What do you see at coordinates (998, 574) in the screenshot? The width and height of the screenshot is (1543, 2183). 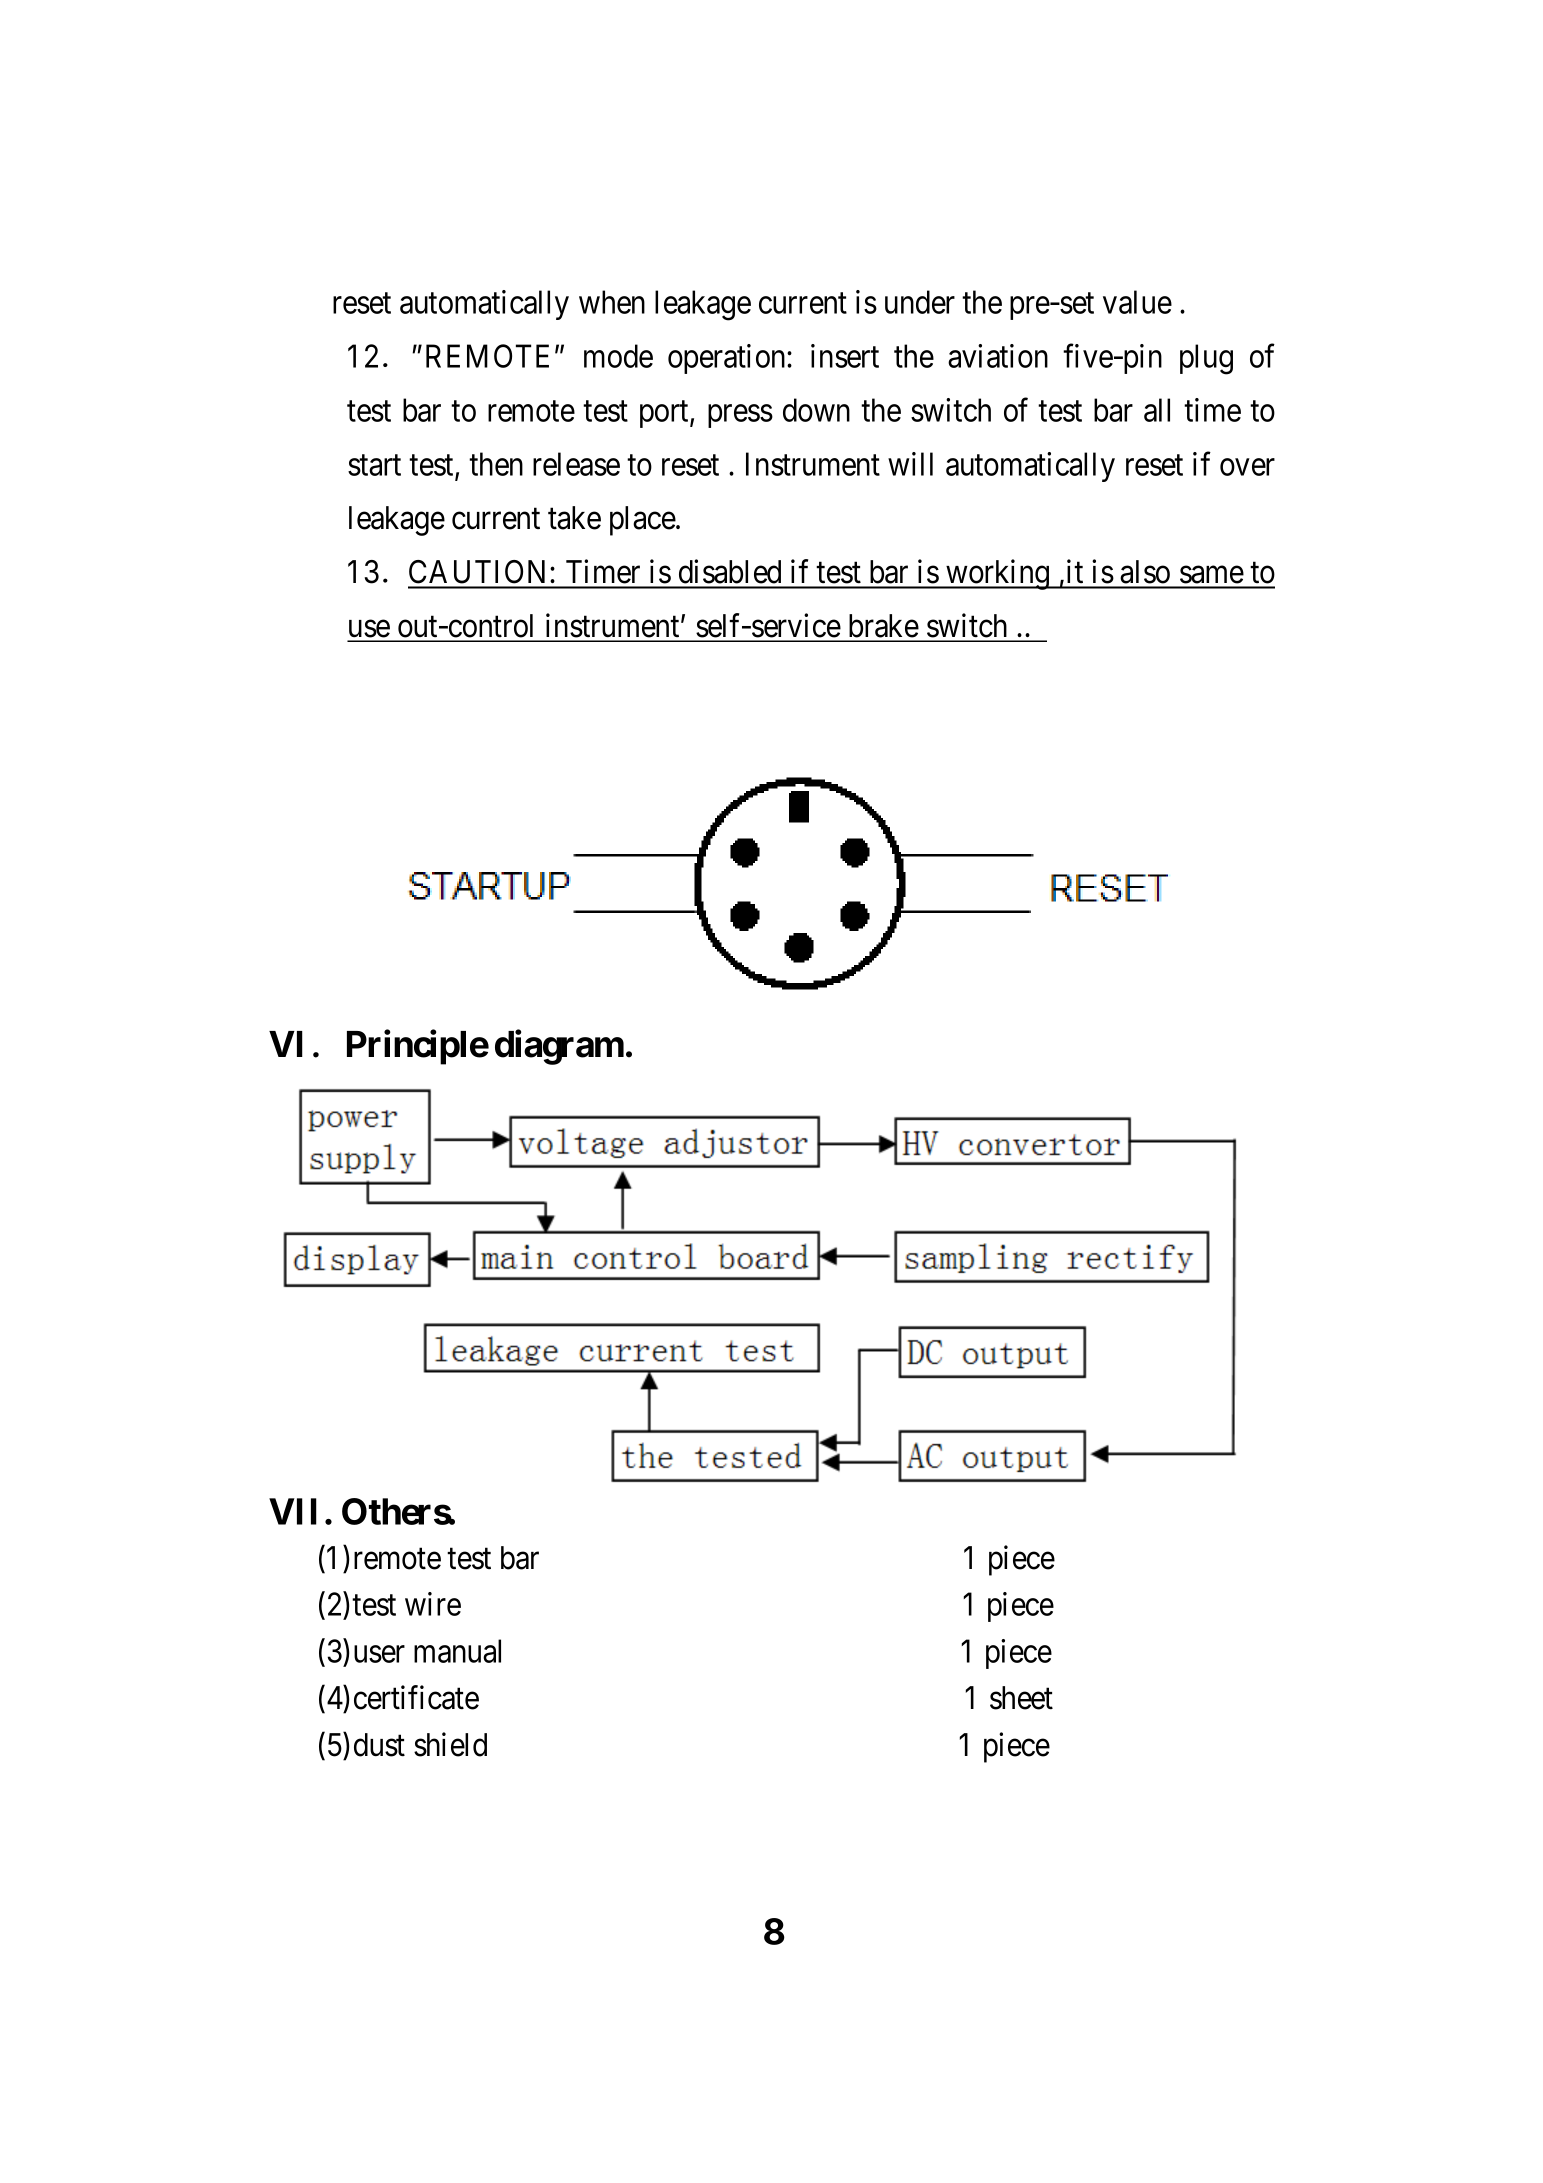 I see `working` at bounding box center [998, 574].
